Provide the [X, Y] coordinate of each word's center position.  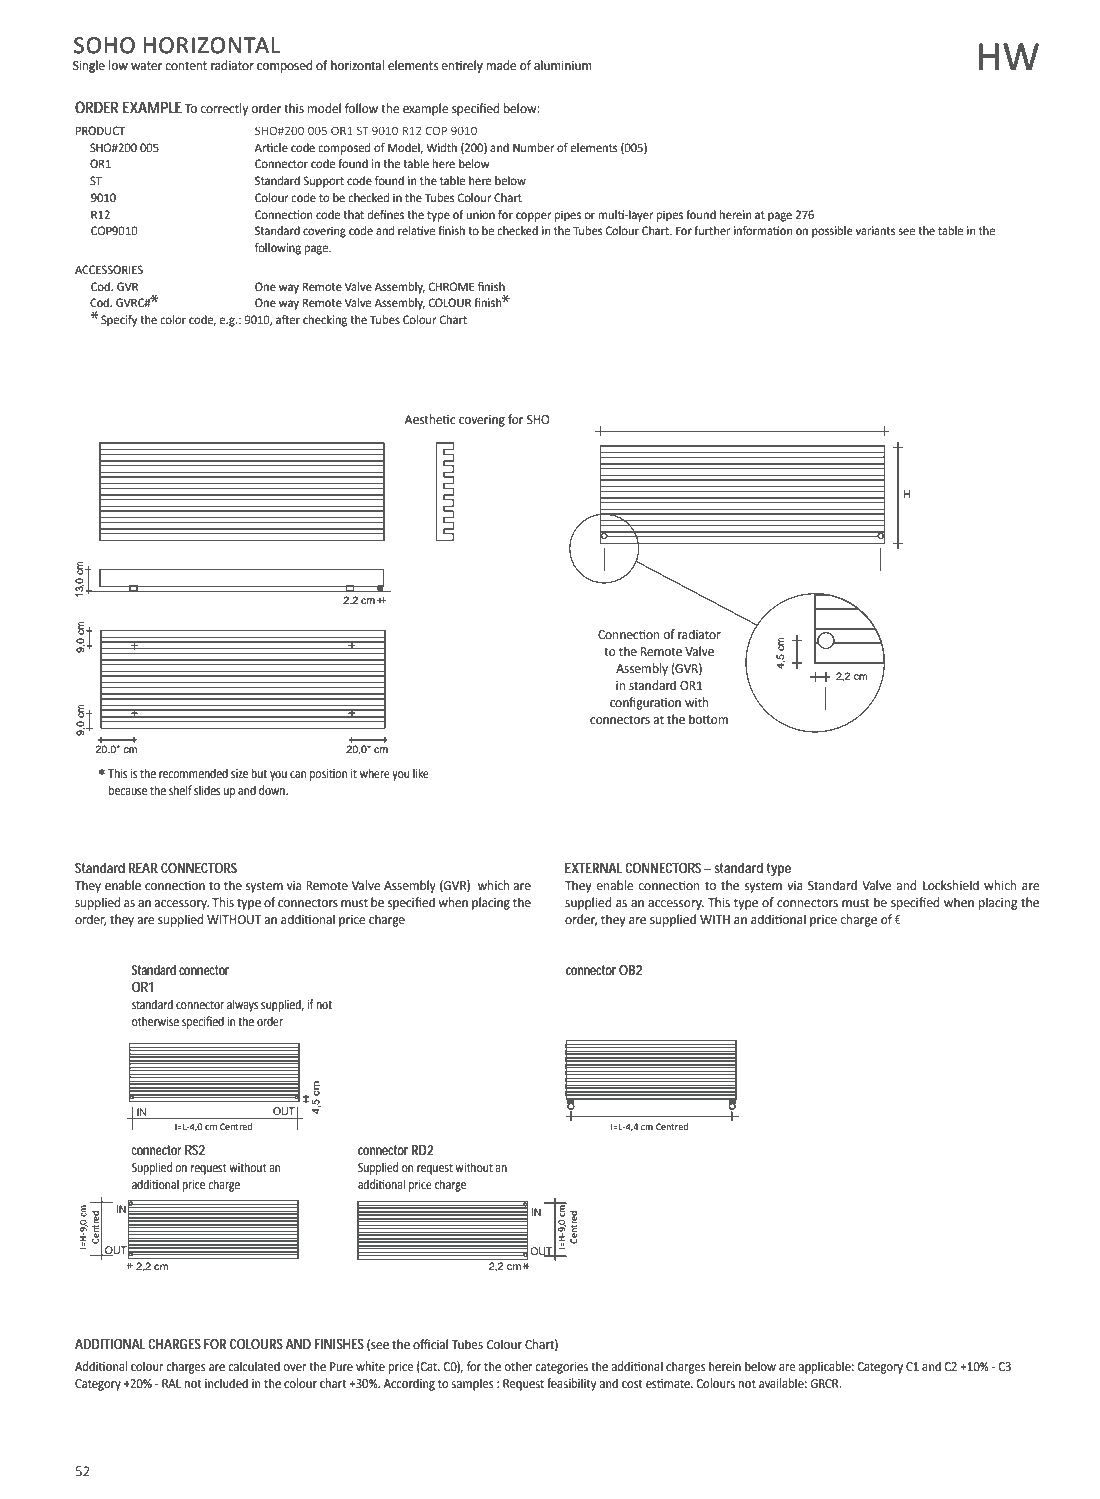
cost [632, 1384]
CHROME [451, 287]
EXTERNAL [593, 868]
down [273, 790]
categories [561, 1368]
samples [473, 1384]
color [173, 320]
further [712, 231]
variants [875, 230]
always [242, 1005]
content [186, 66]
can [298, 774]
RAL [171, 1383]
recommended [193, 773]
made [501, 65]
